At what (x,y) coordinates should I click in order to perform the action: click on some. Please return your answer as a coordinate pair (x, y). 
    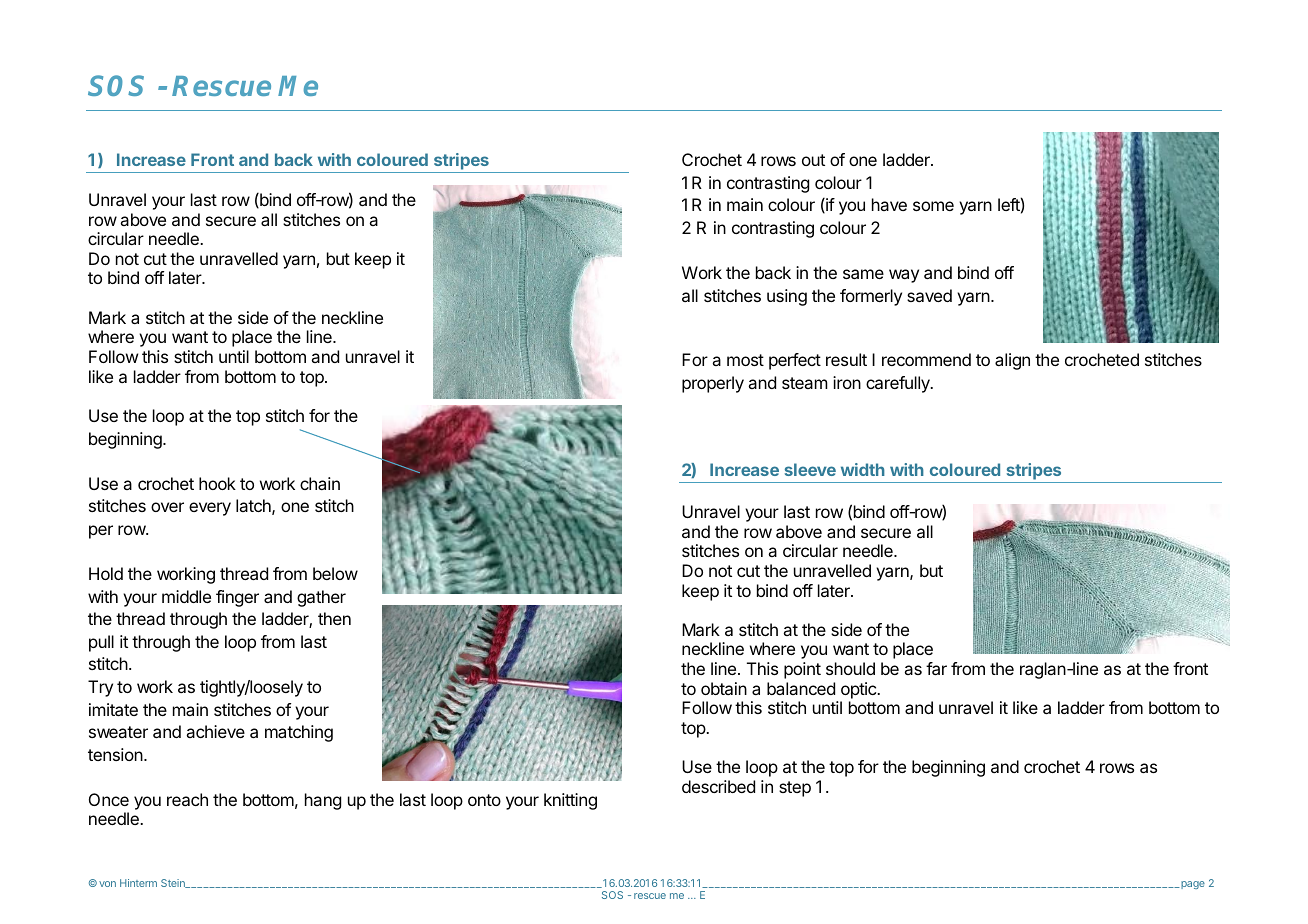
    Looking at the image, I should click on (933, 206).
